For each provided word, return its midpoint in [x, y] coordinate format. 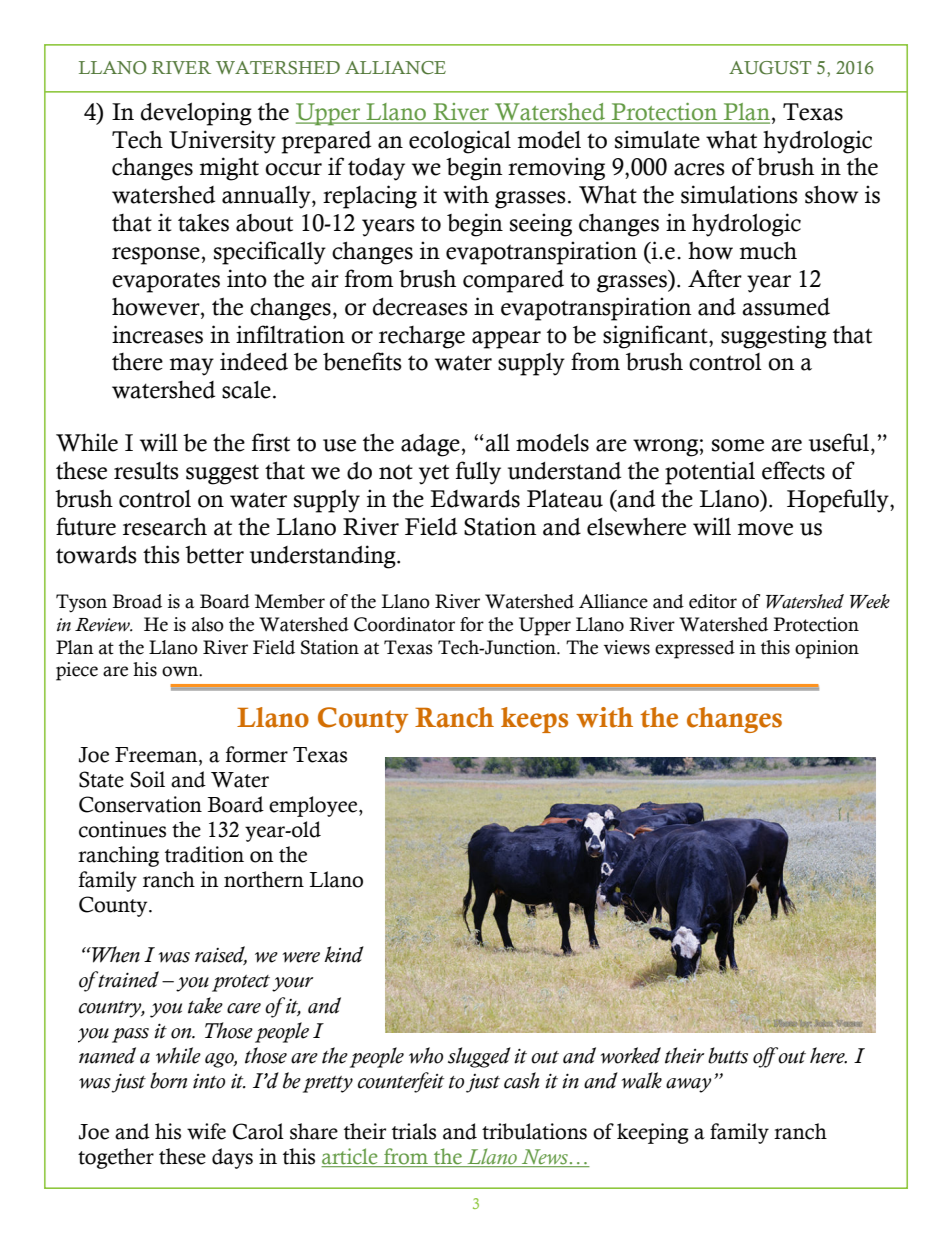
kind [344, 954]
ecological [460, 142]
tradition [204, 854]
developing [196, 114]
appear [506, 340]
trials [414, 1131]
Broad [137, 601]
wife [206, 1131]
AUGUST [770, 68]
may [192, 367]
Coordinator [404, 624]
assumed [786, 307]
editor [713, 601]
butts [728, 1055]
